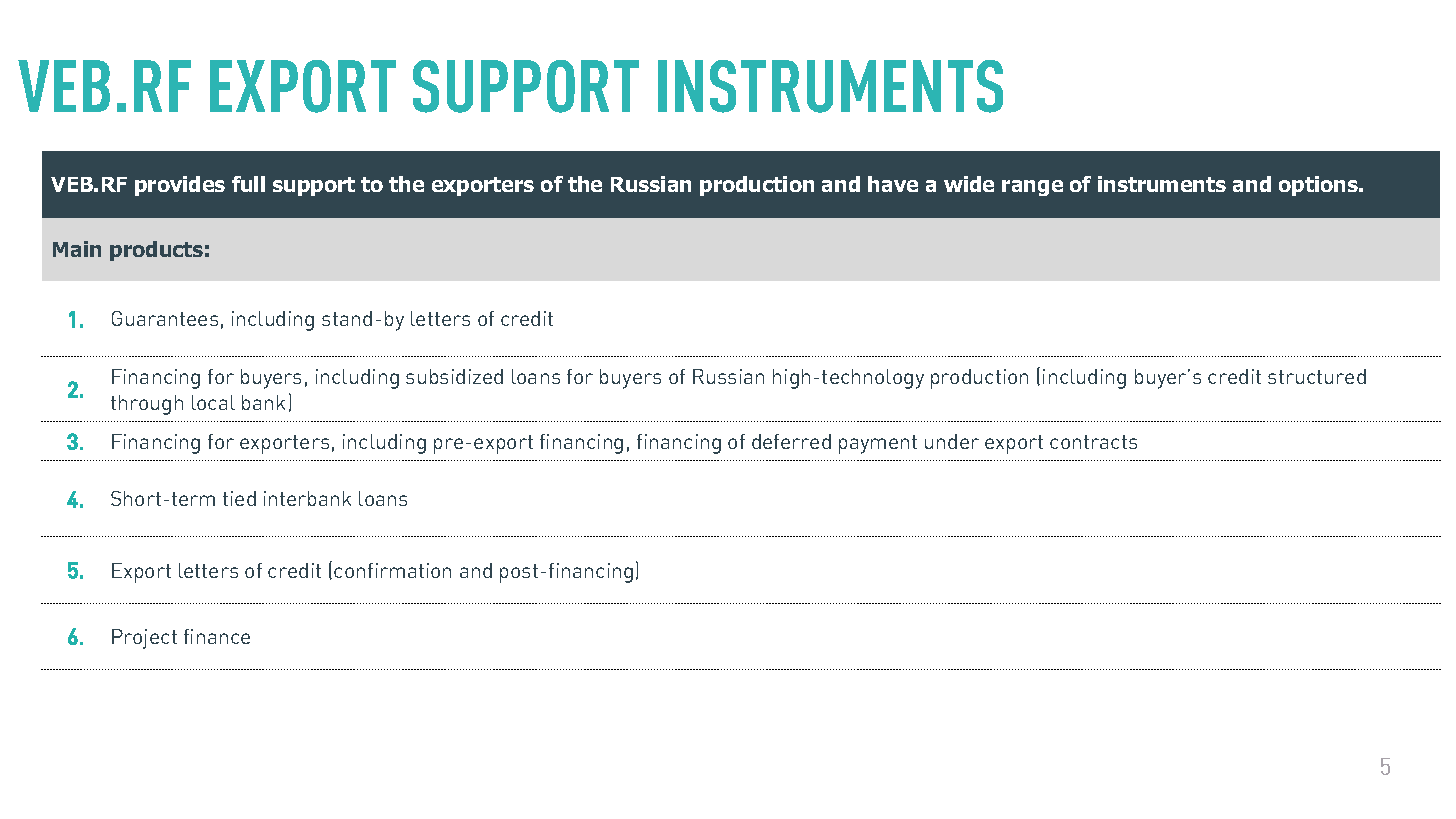 The image size is (1456, 819). I want to click on full, so click(248, 184).
